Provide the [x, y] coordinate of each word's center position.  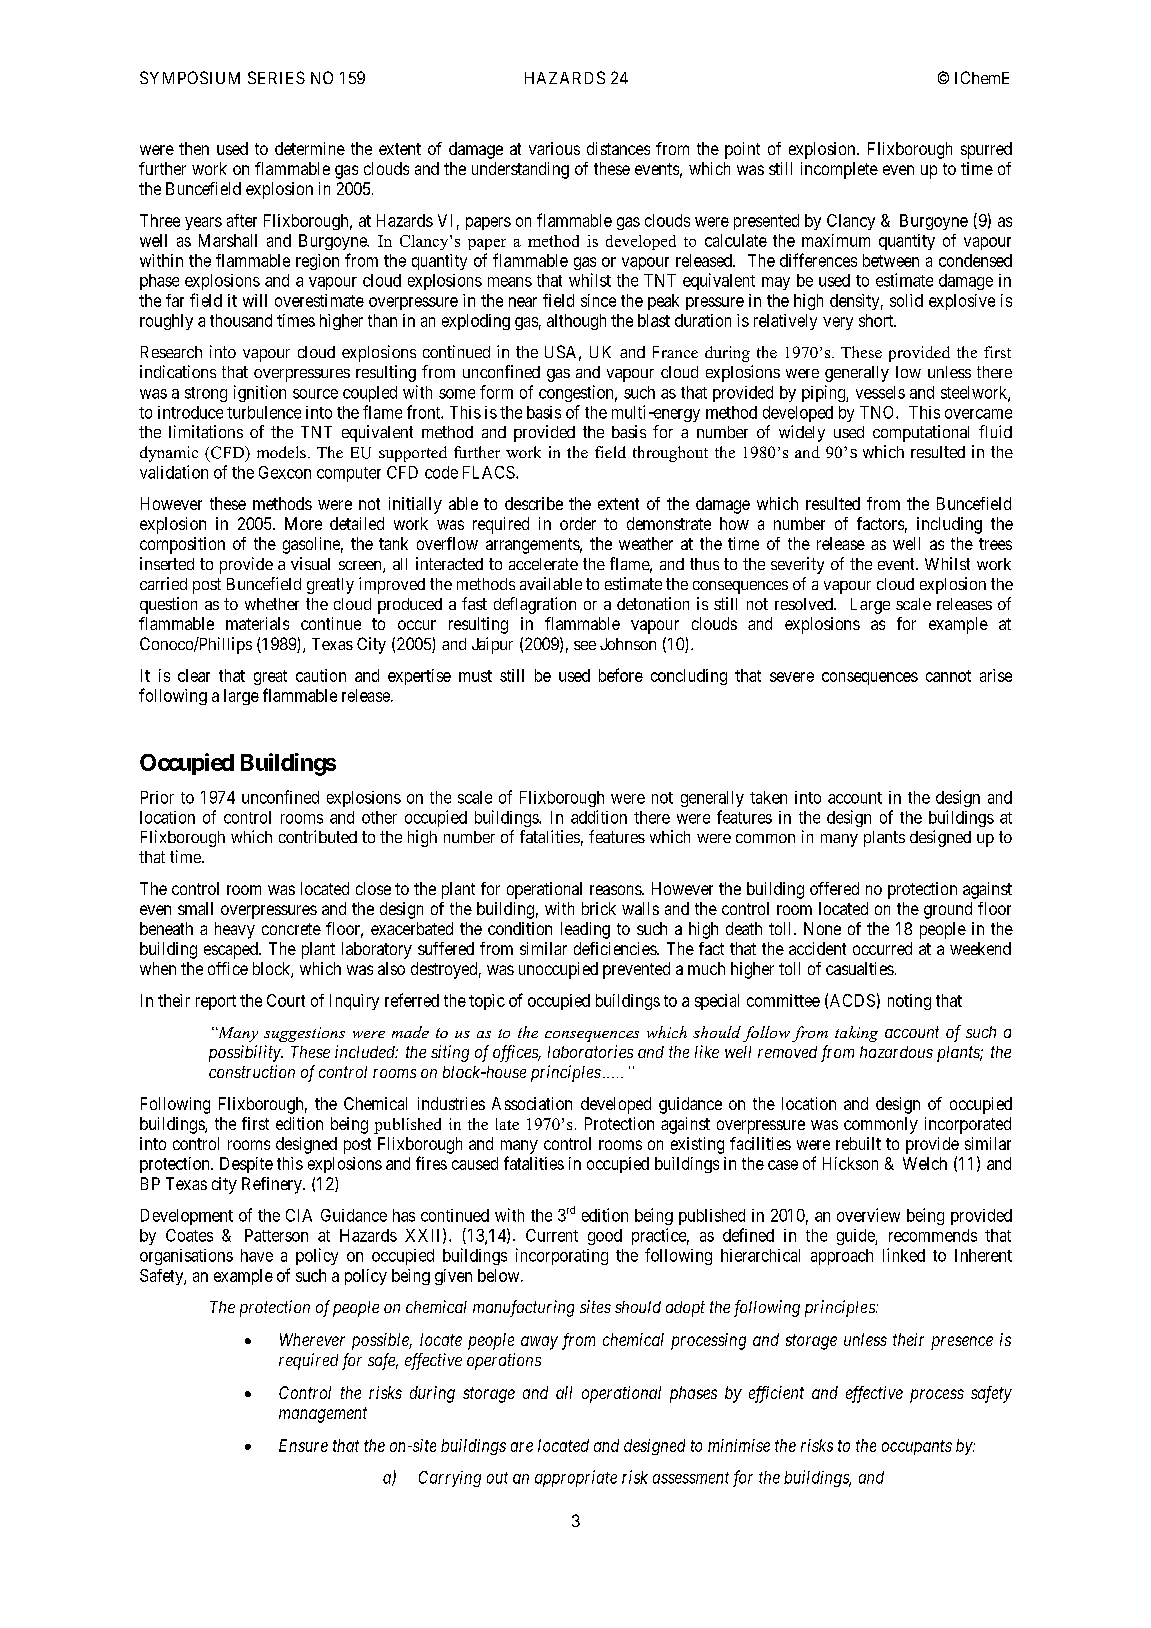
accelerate [543, 564]
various [554, 148]
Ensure [303, 1445]
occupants [917, 1447]
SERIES [276, 77]
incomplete [839, 170]
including [949, 525]
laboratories [590, 1051]
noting [909, 1002]
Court [286, 1000]
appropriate [576, 1478]
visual [310, 563]
